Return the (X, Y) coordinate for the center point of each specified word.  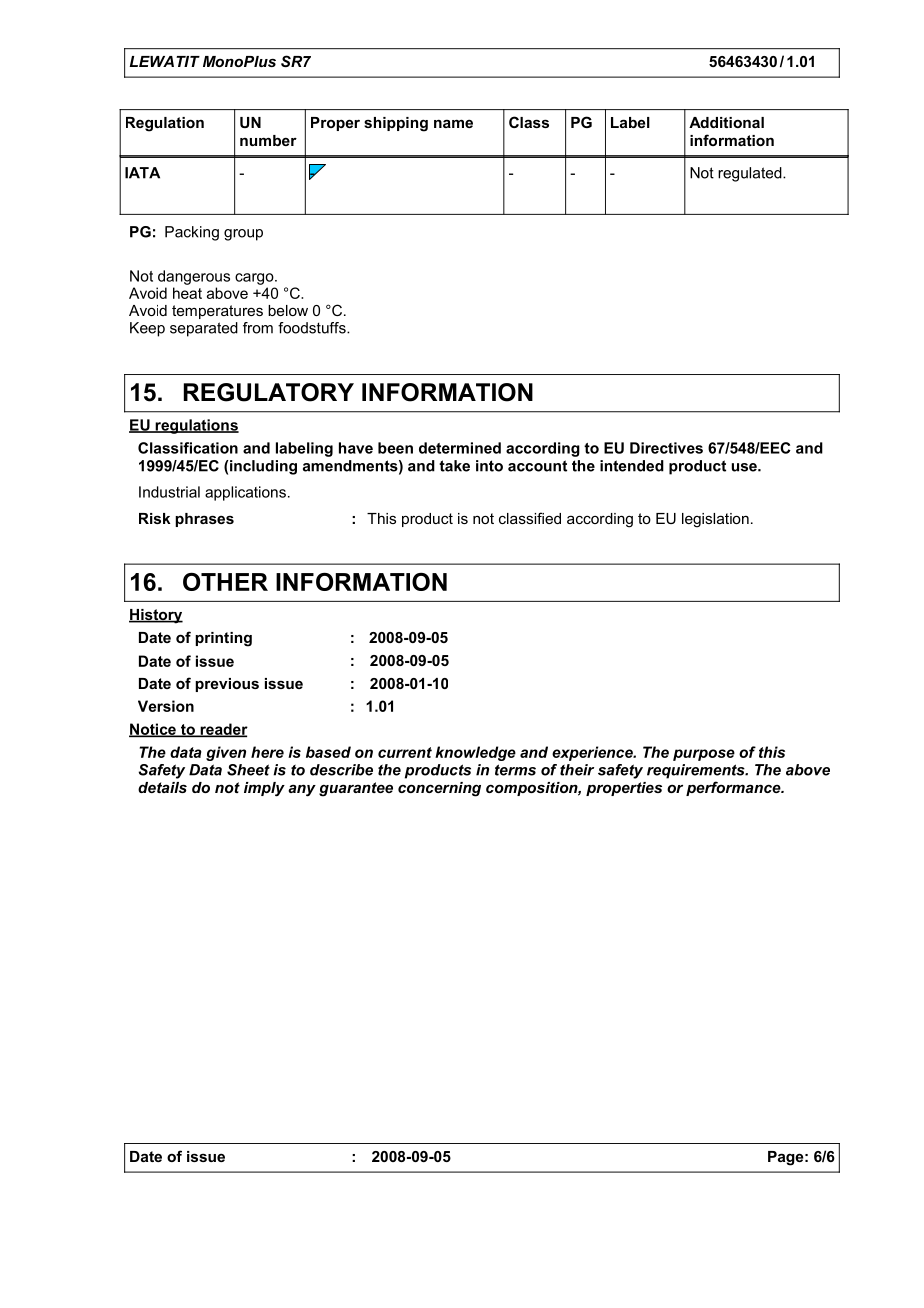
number (268, 140)
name (453, 123)
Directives (666, 448)
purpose (704, 755)
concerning (439, 789)
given (226, 753)
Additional (726, 122)
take (454, 466)
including (263, 467)
